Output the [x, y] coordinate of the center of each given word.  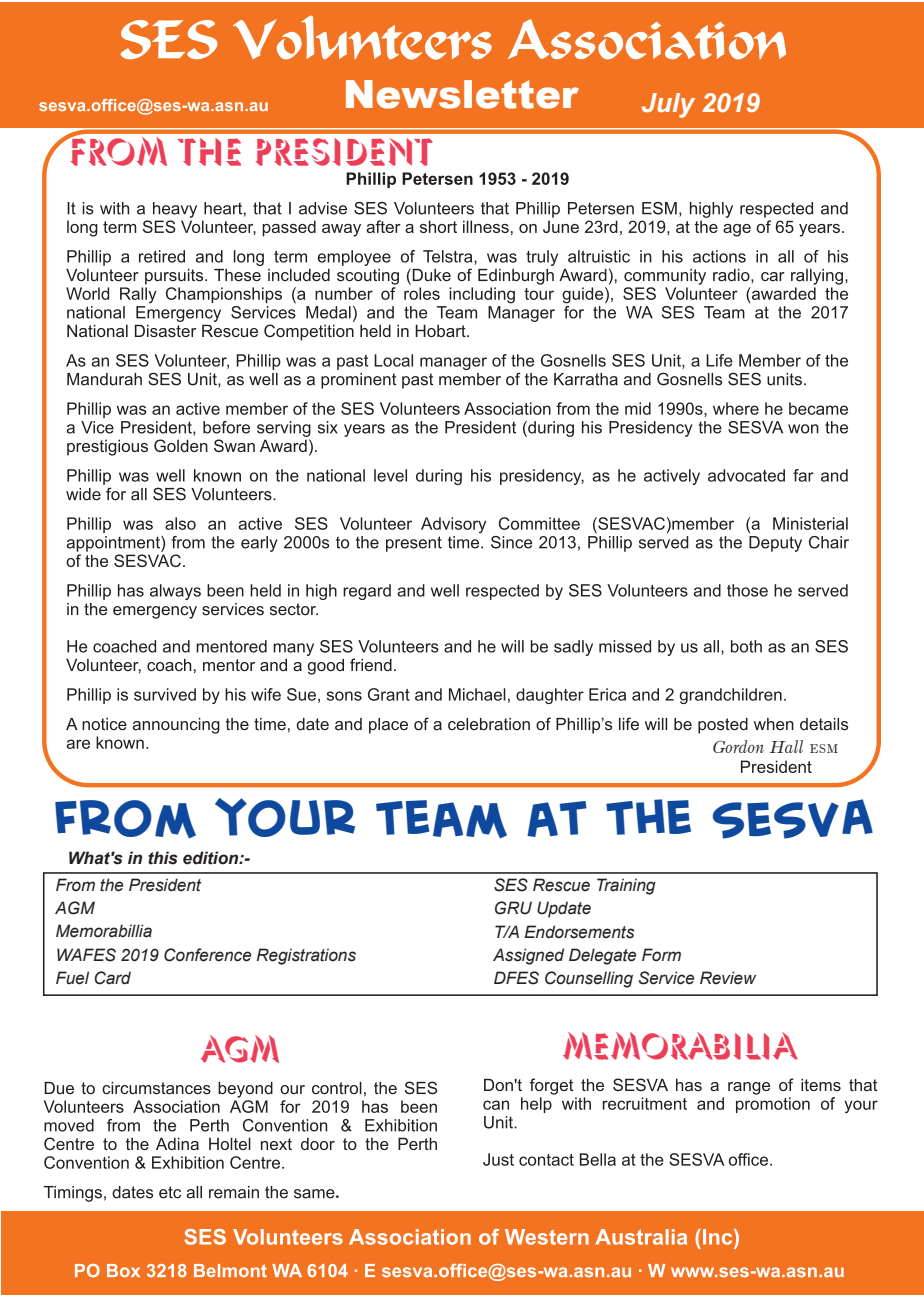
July [668, 105]
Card [112, 978]
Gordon [738, 746]
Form [661, 955]
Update [564, 909]
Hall [786, 746]
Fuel [72, 978]
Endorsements [579, 932]
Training [626, 886]
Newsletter [462, 94]
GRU [513, 908]
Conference [207, 955]
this [163, 858]
